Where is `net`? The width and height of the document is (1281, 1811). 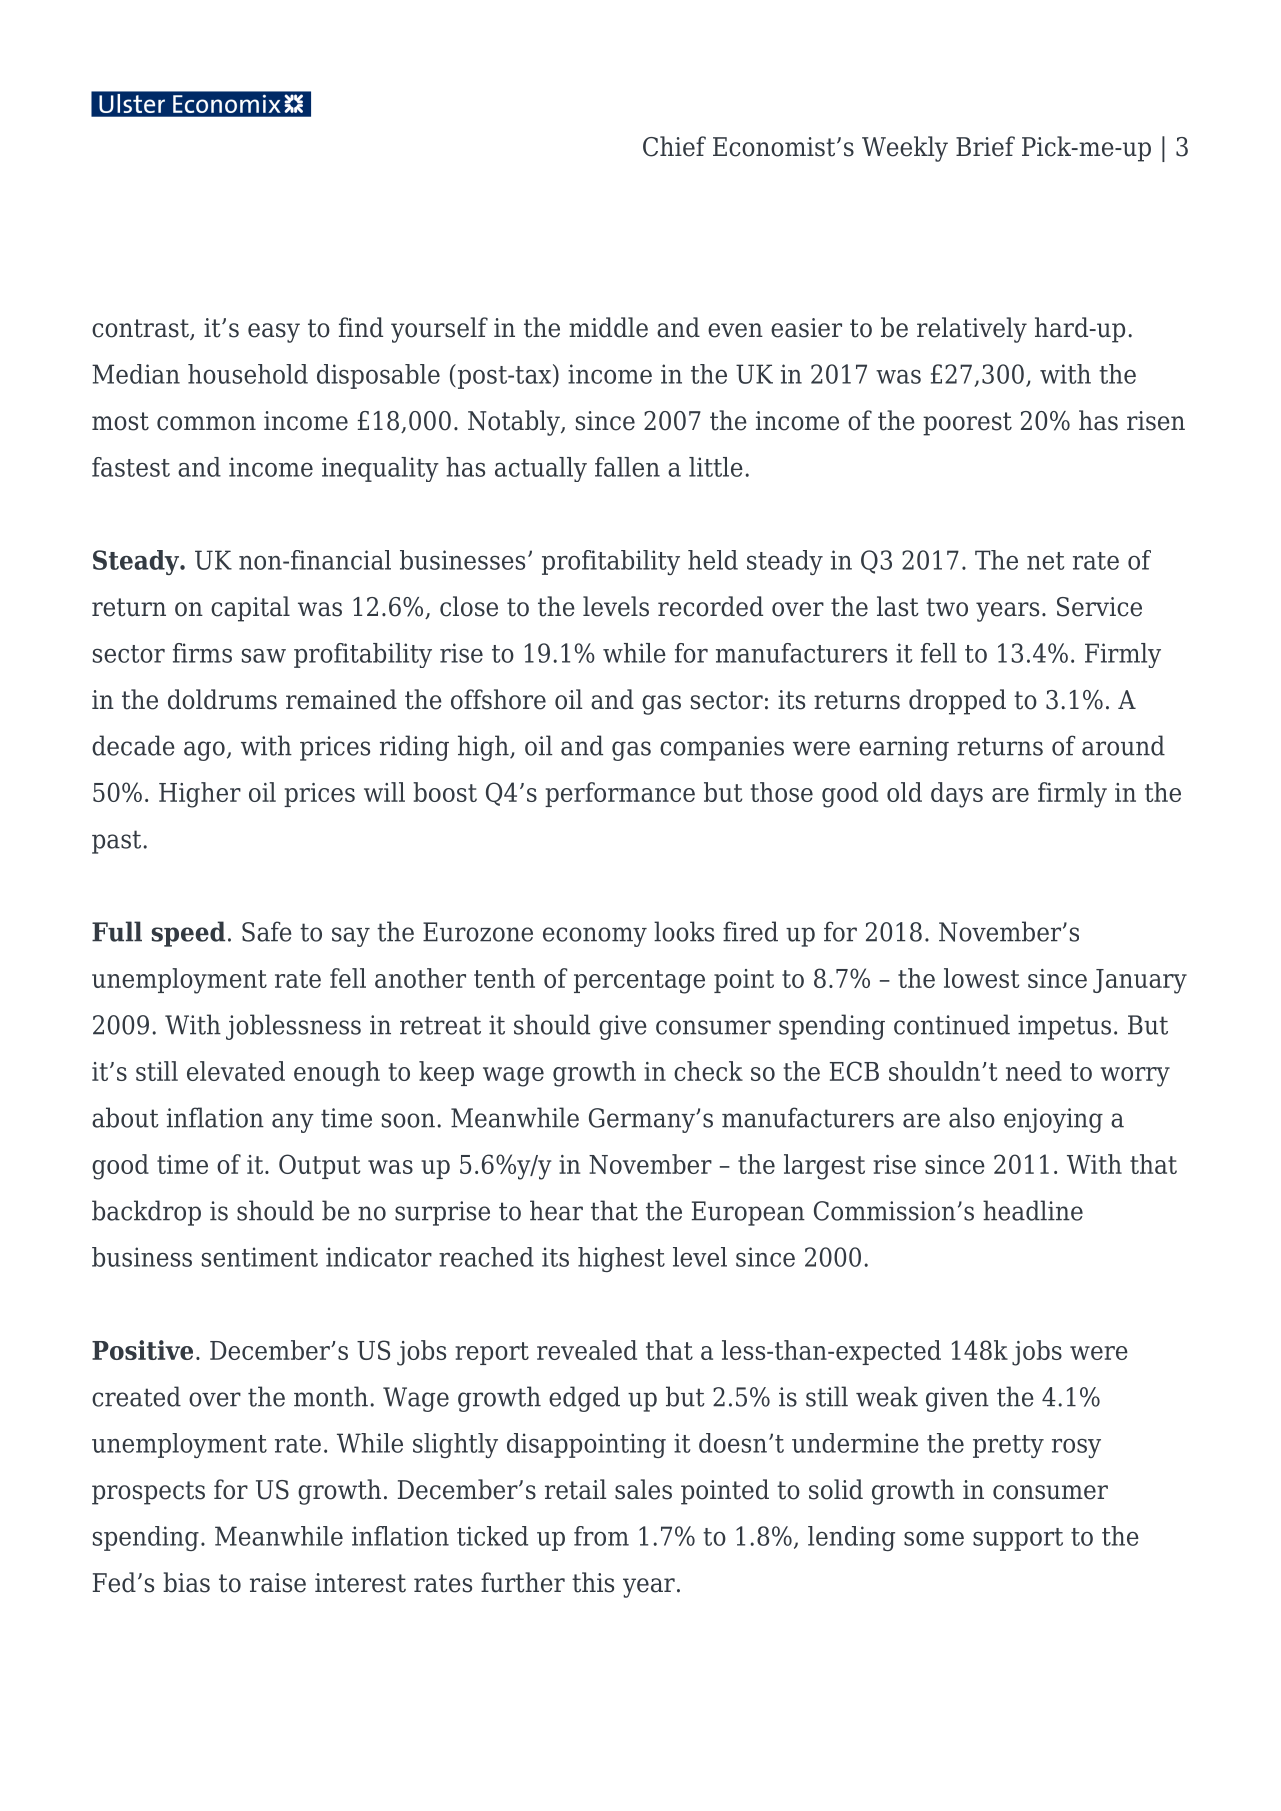
net is located at coordinates (1045, 561).
